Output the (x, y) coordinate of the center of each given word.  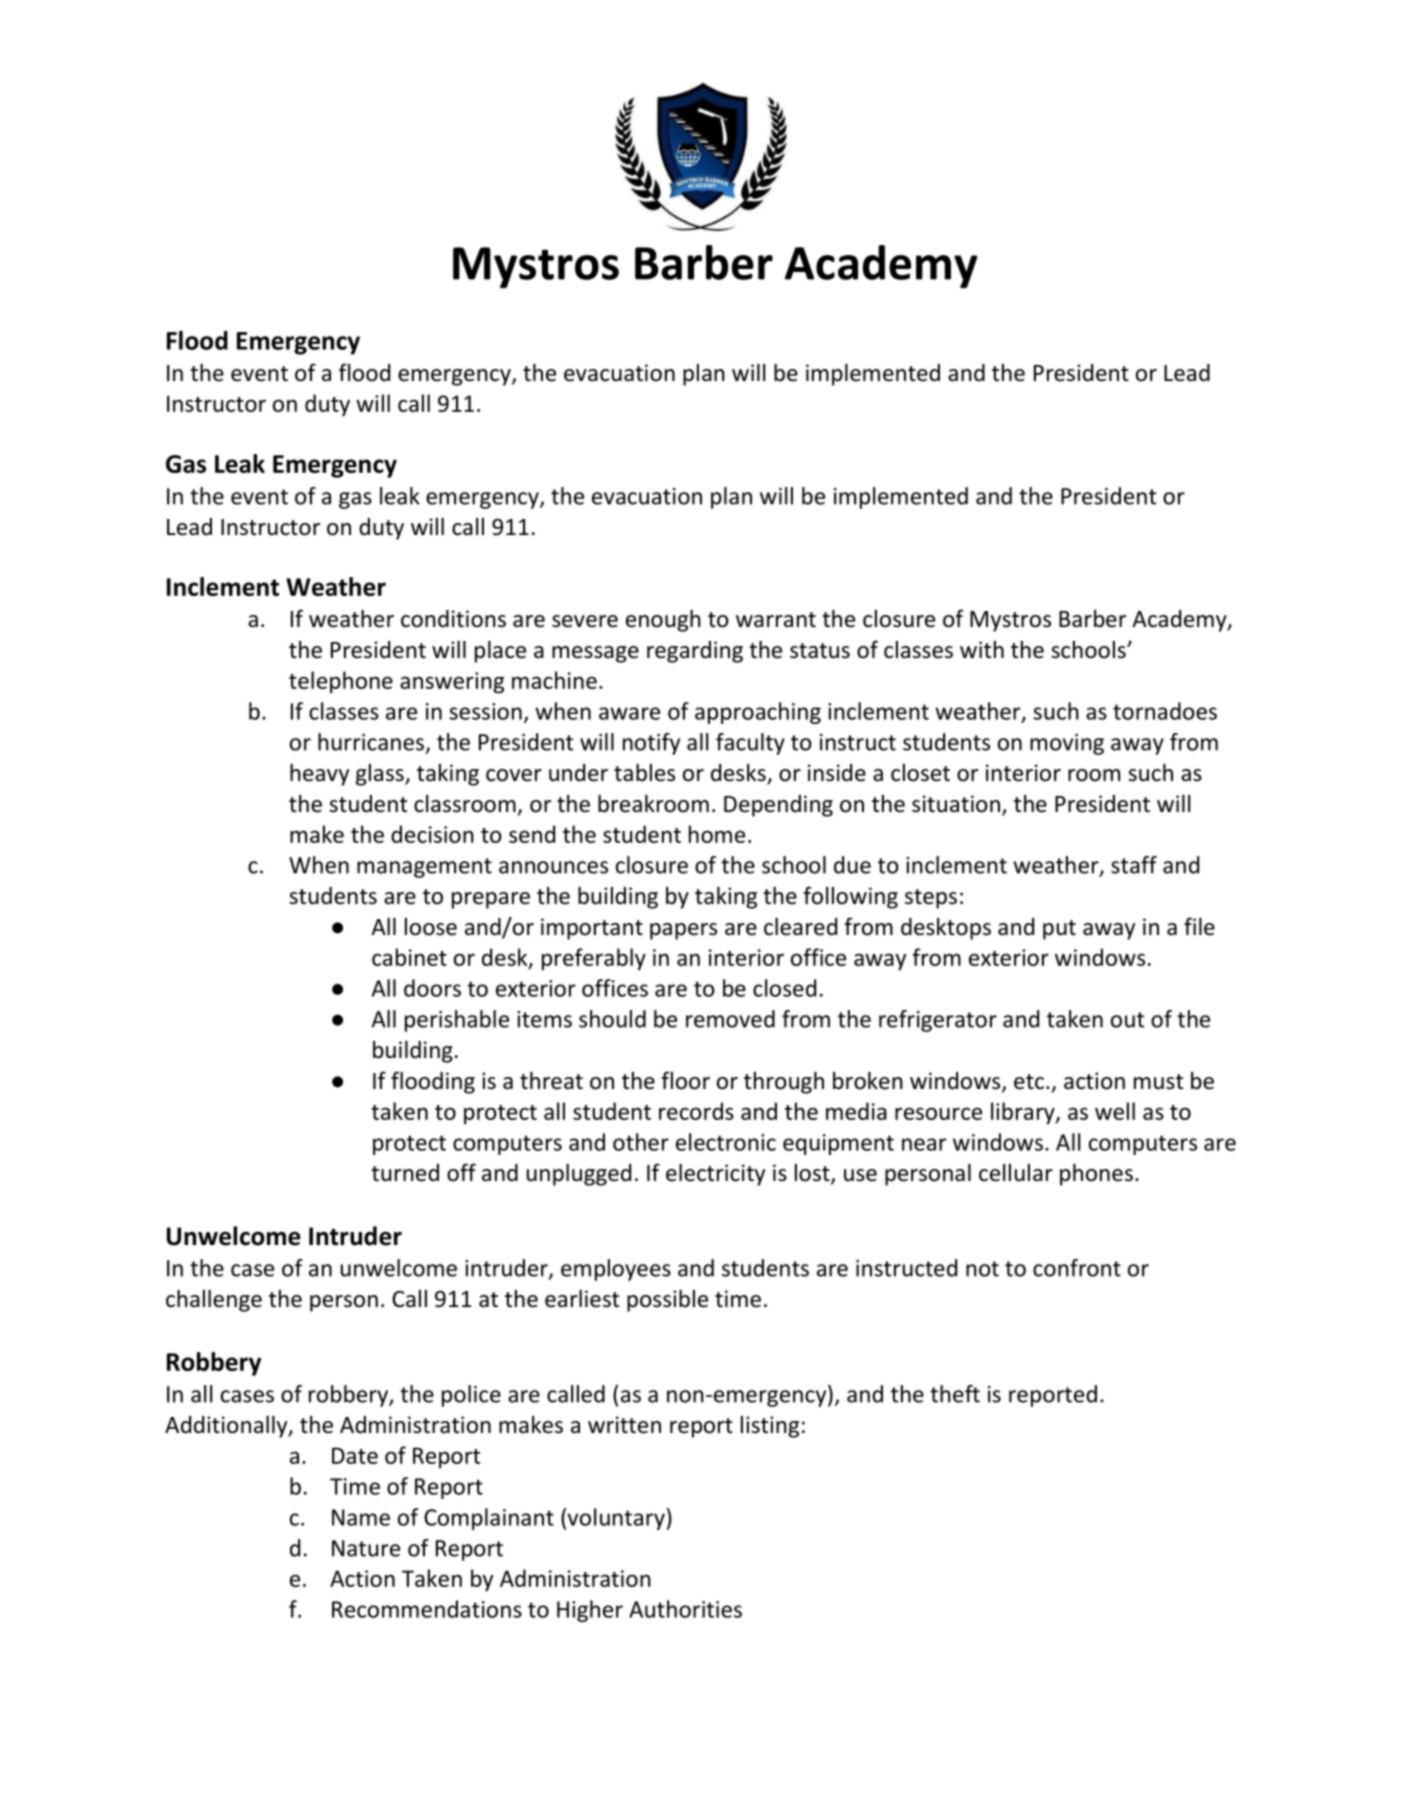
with (982, 649)
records (696, 1111)
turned (405, 1173)
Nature (366, 1548)
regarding (695, 652)
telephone (341, 682)
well (1115, 1111)
